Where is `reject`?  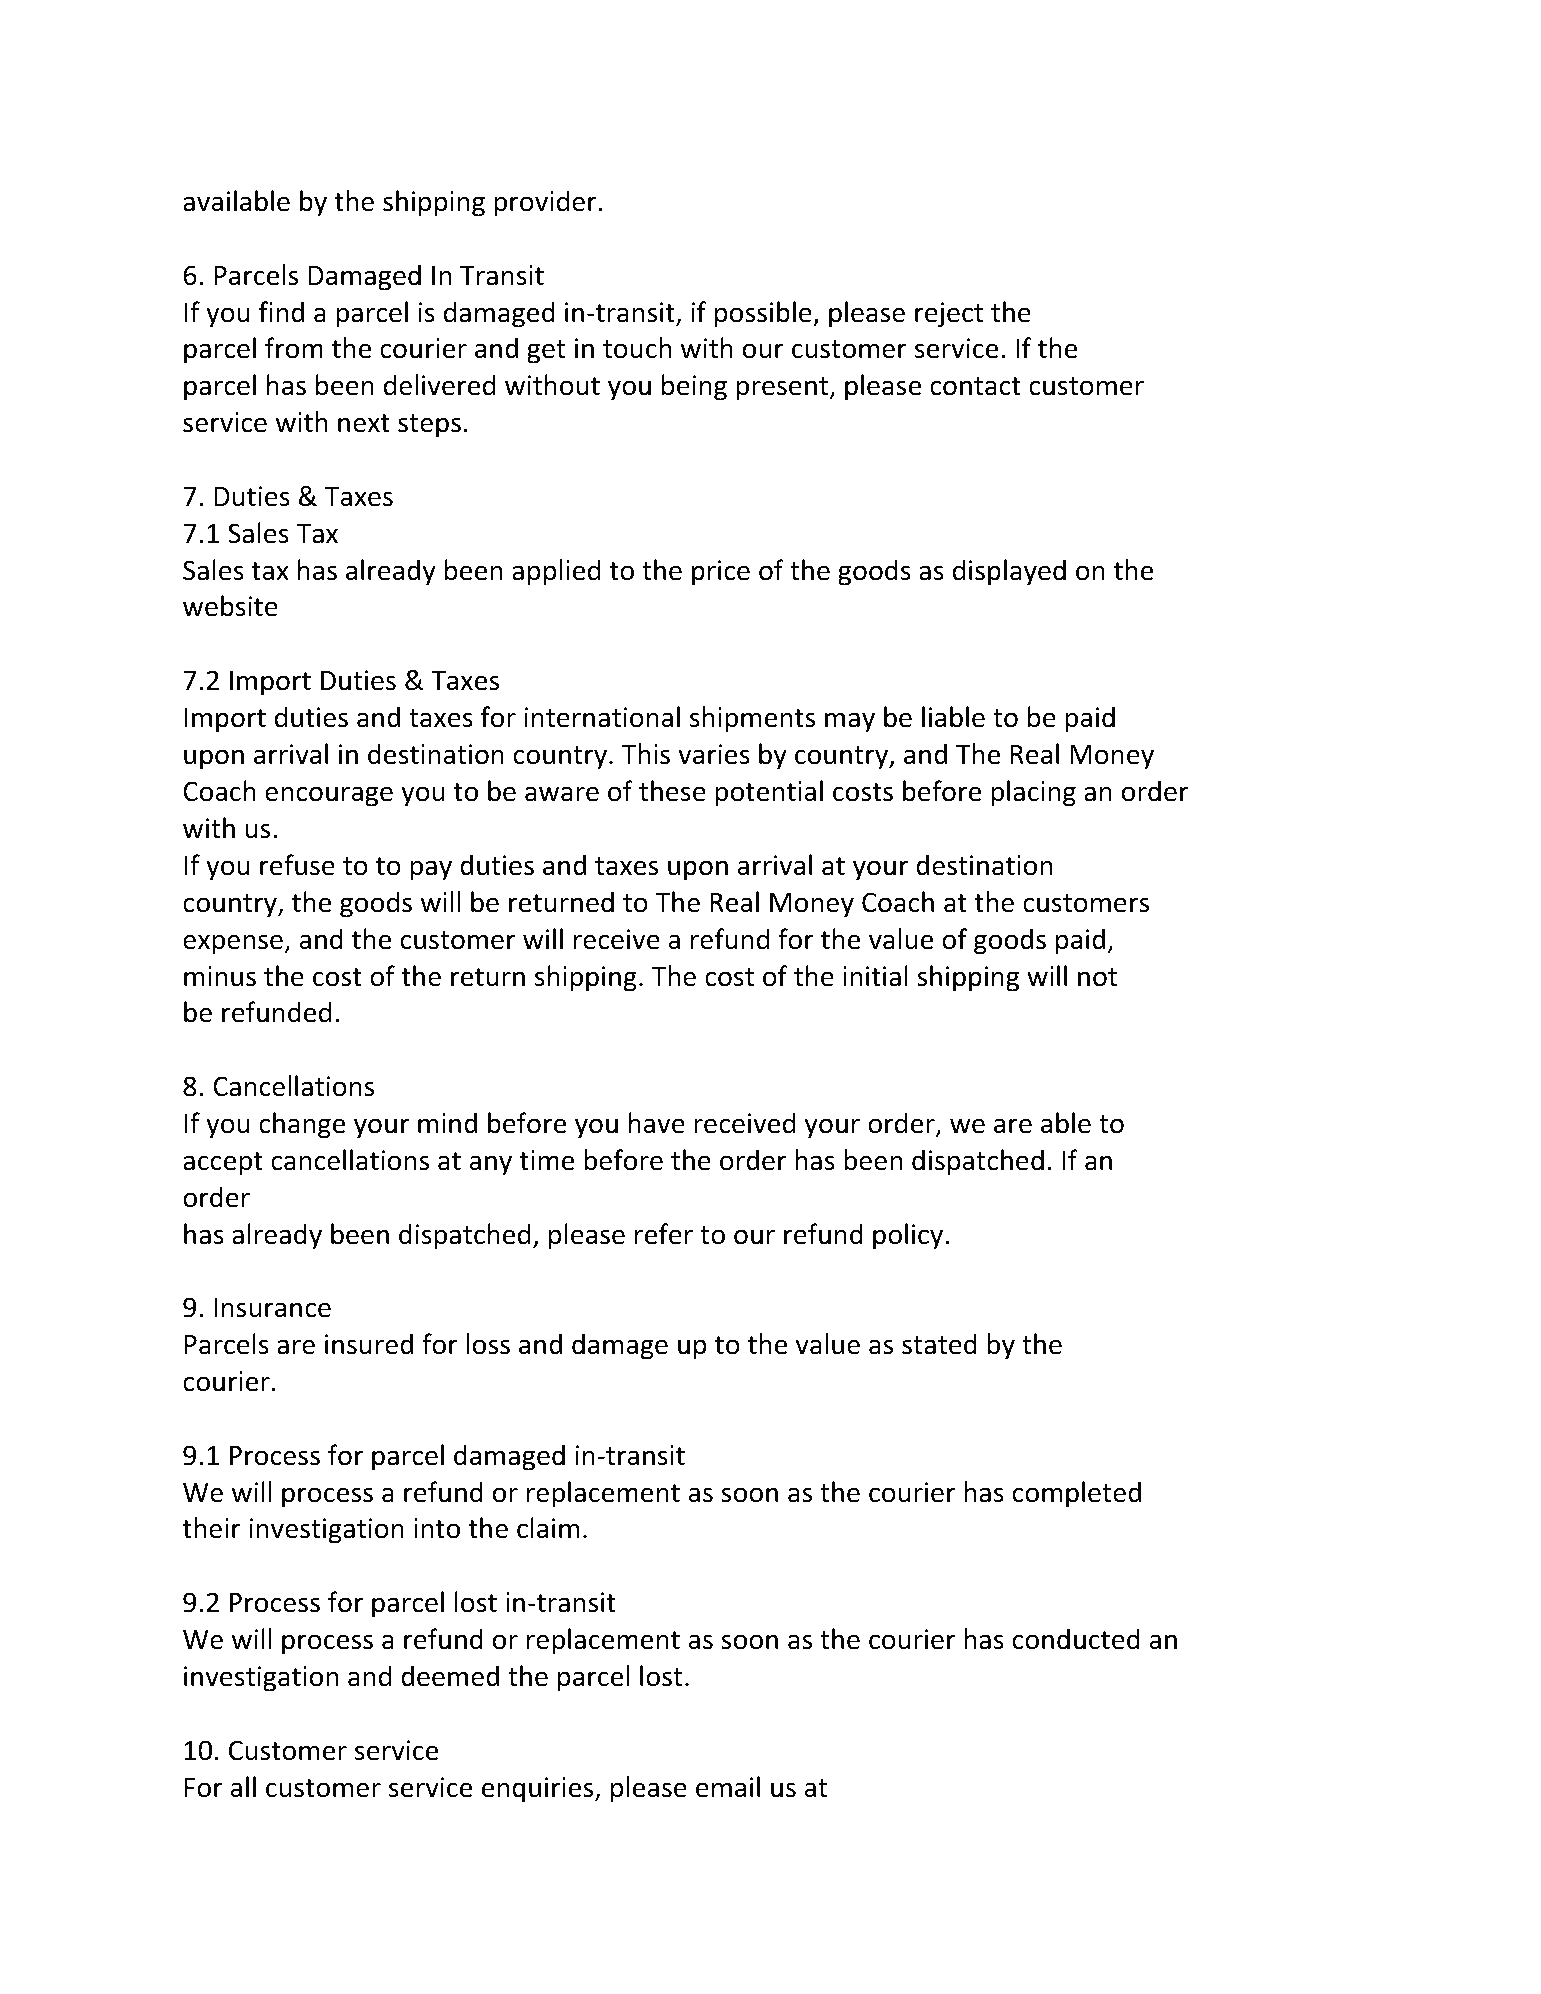
reject is located at coordinates (949, 315).
